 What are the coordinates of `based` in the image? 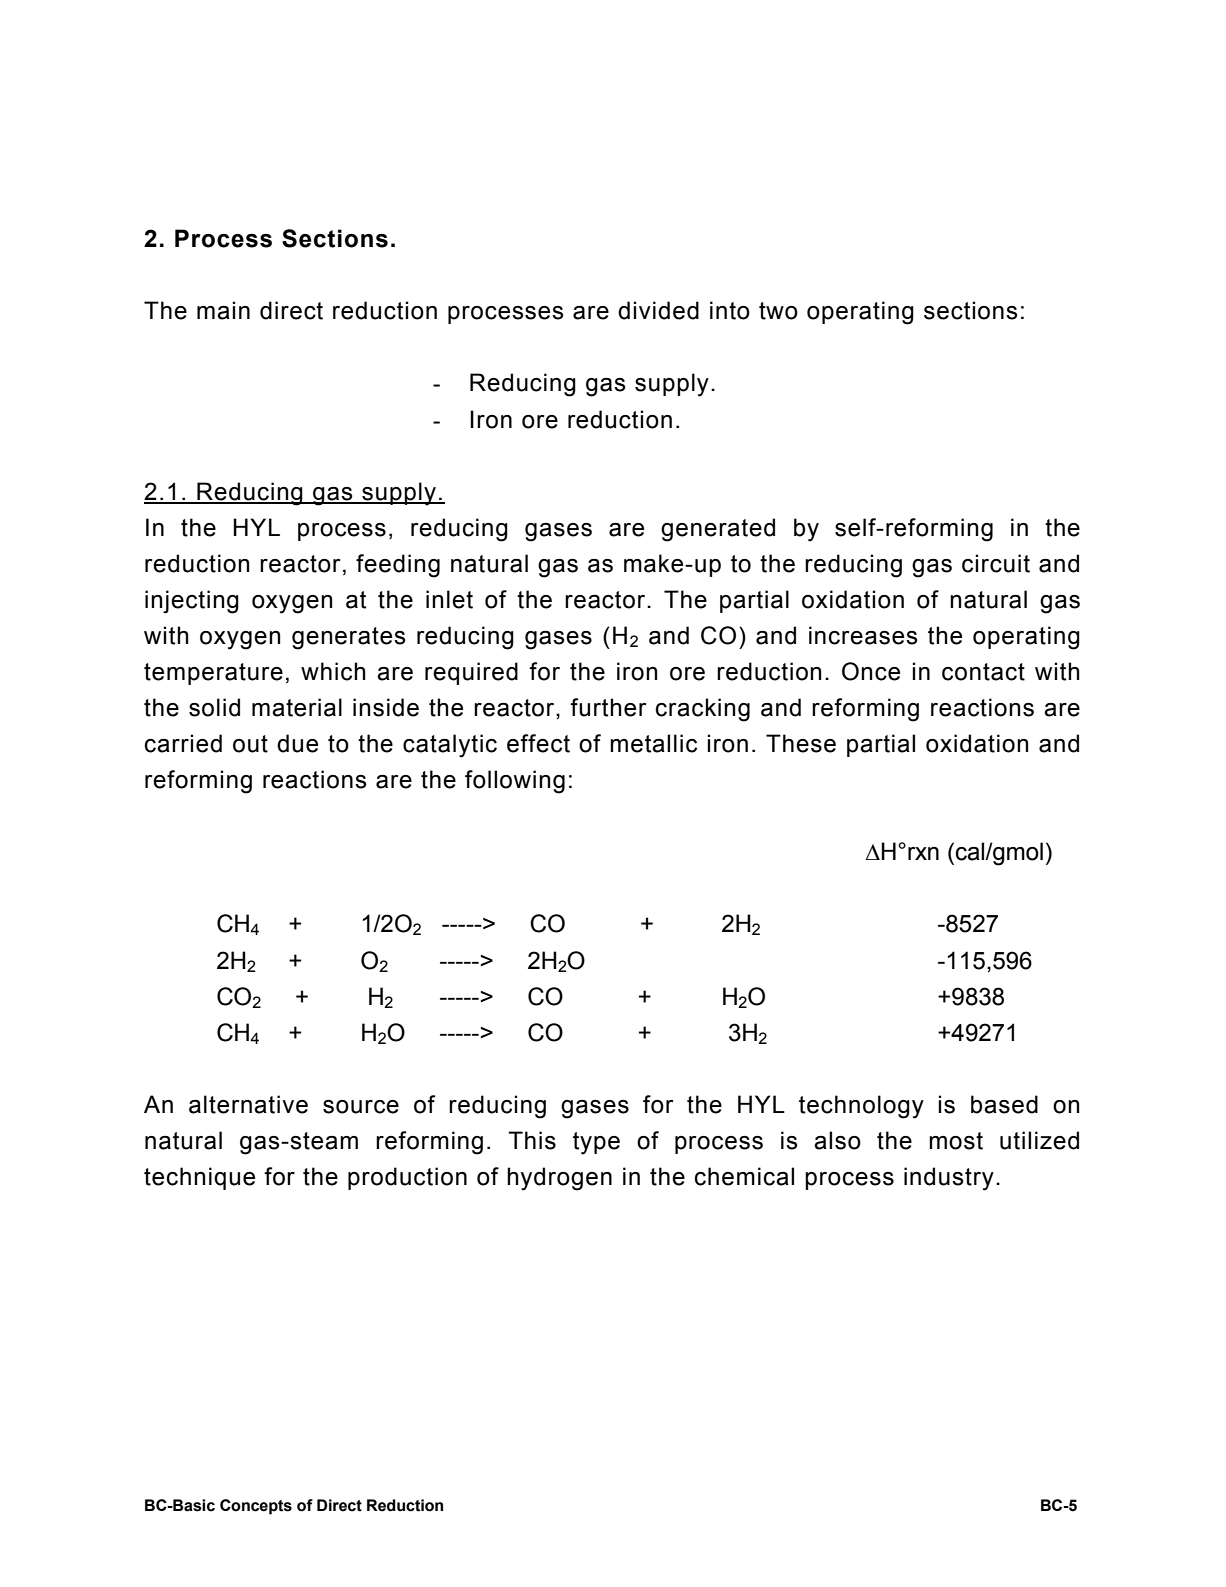 It's located at (1004, 1104).
